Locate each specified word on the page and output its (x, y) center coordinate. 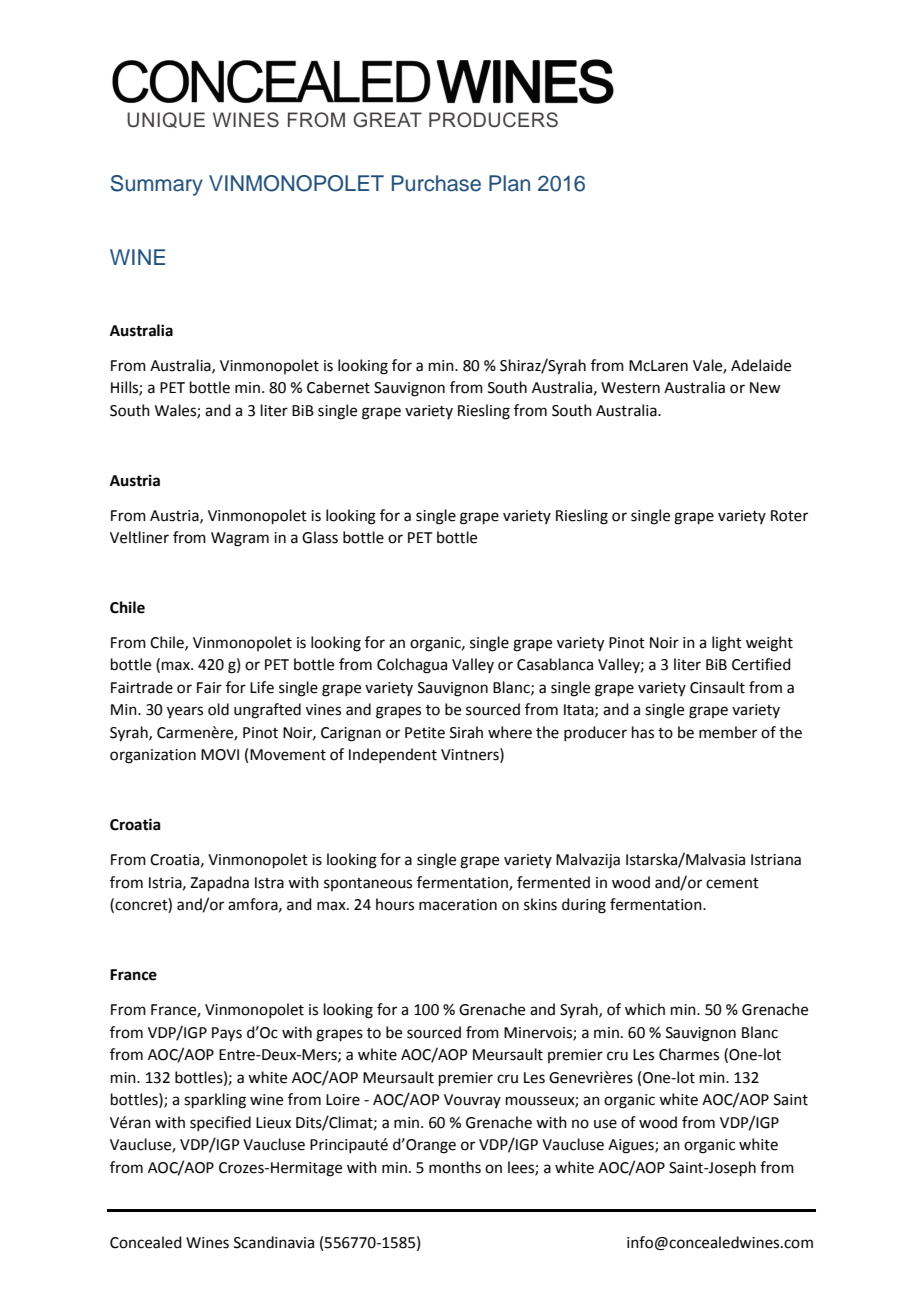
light (727, 644)
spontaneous (368, 884)
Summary (156, 185)
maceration (458, 905)
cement (732, 883)
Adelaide (761, 365)
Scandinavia (274, 1242)
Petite (425, 733)
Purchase (436, 183)
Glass (320, 537)
